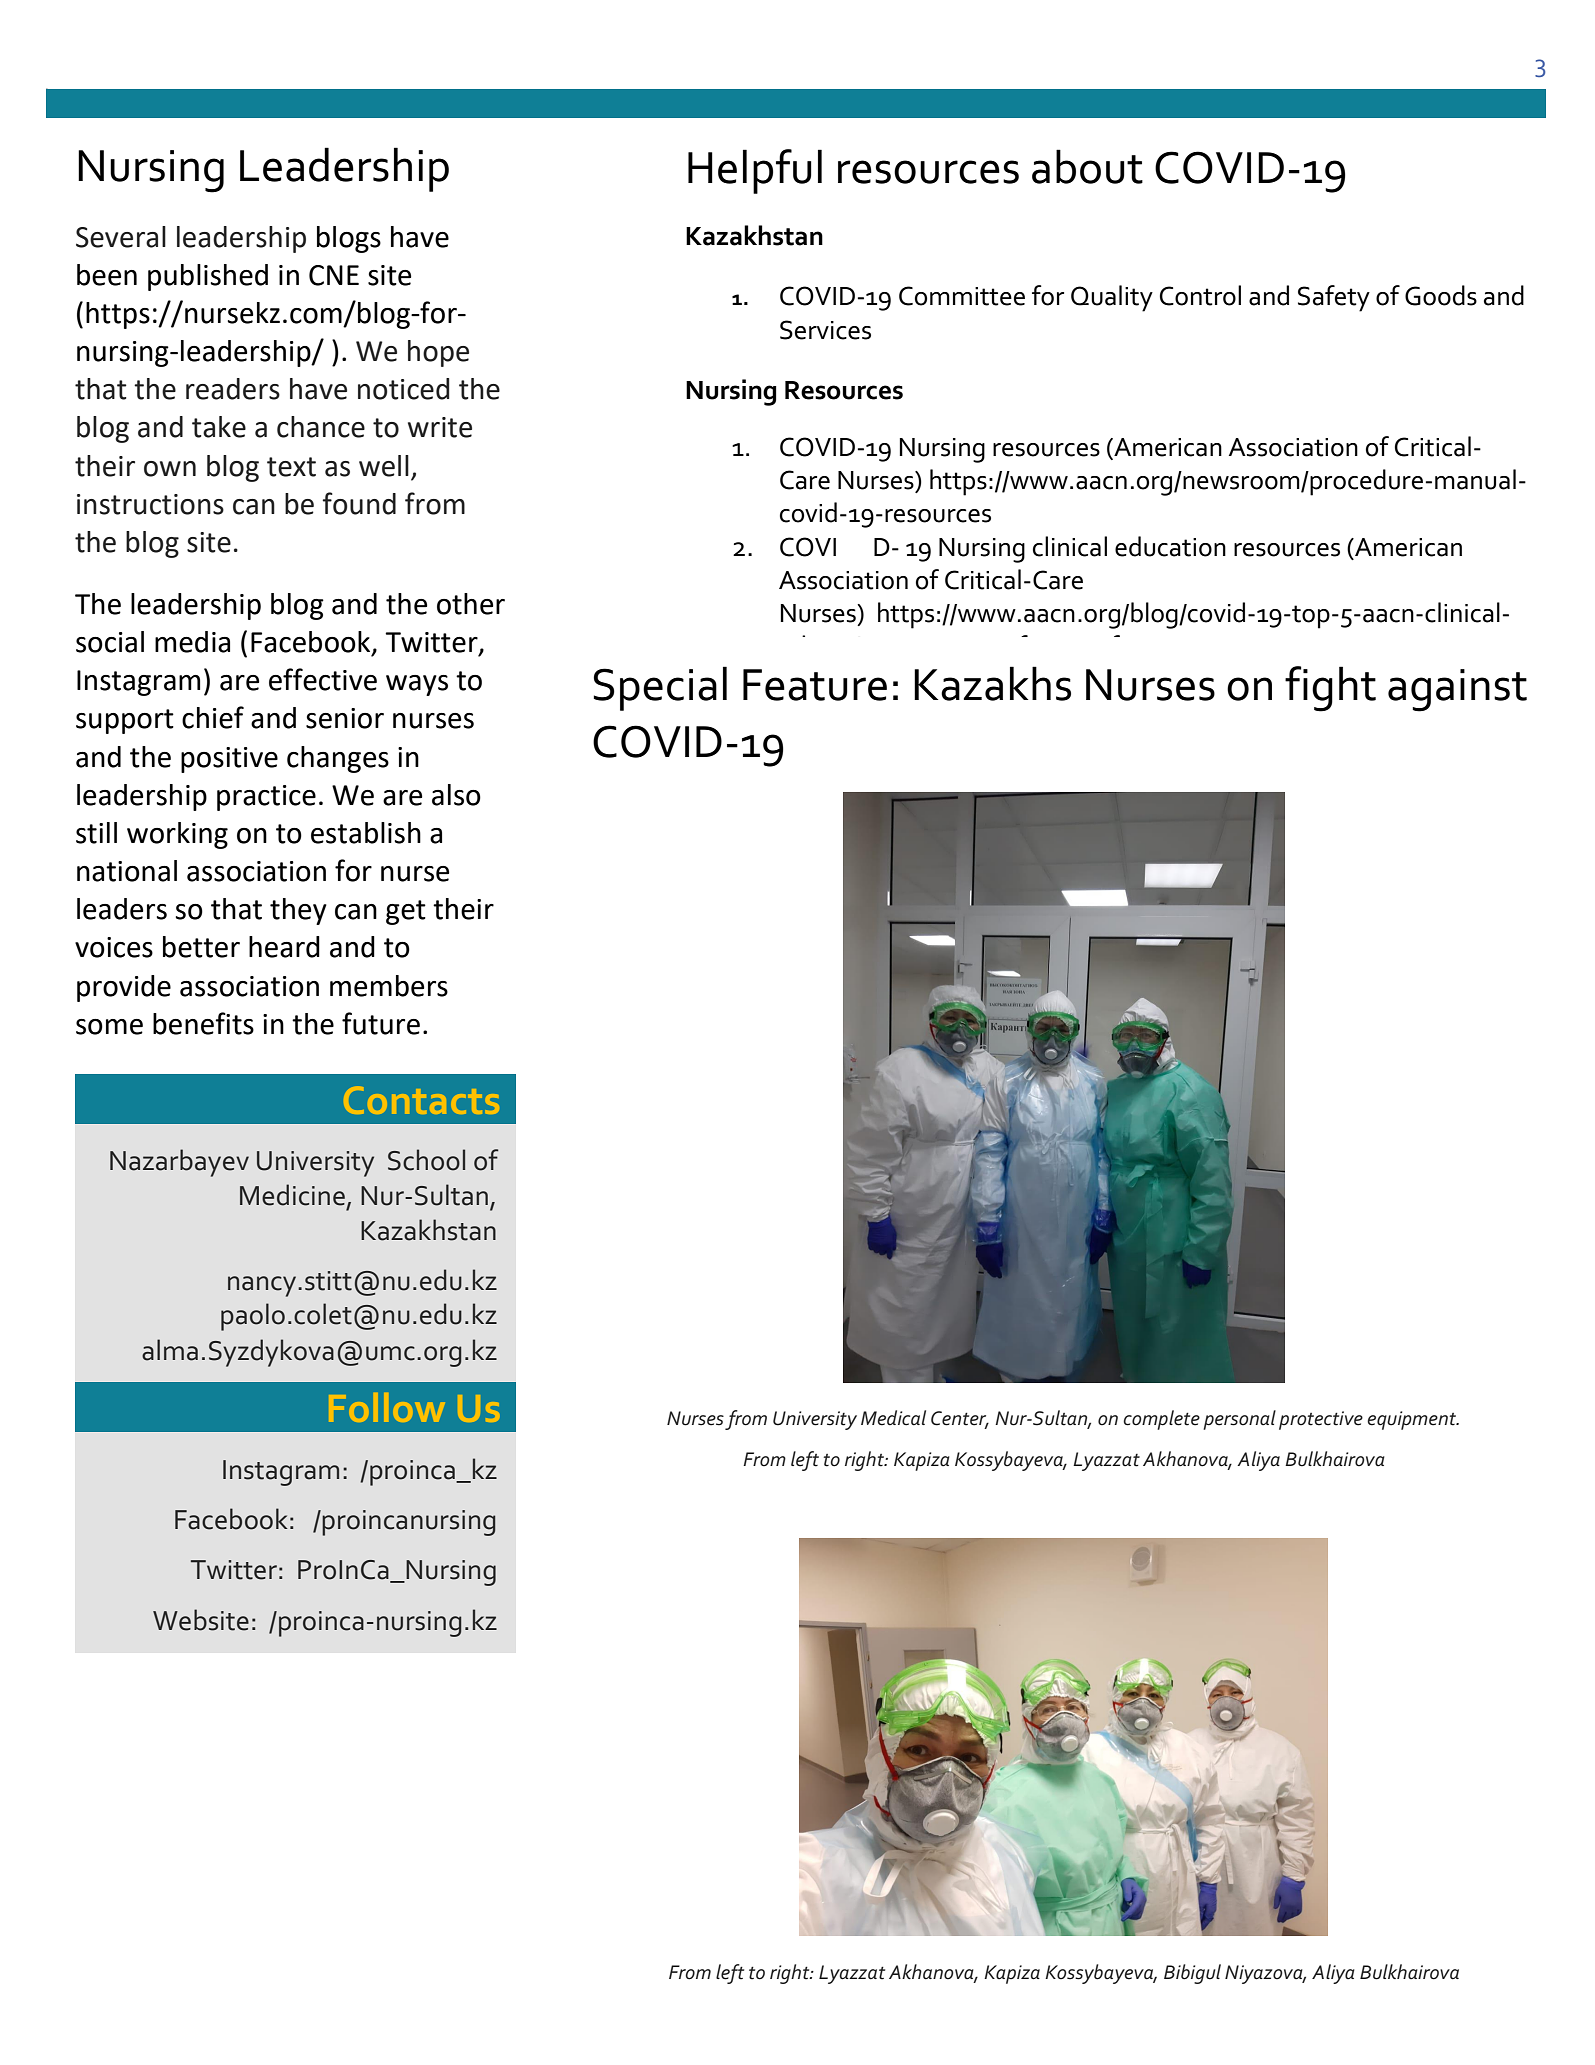 Image resolution: width=1595 pixels, height=2065 pixels. I want to click on Helpful, so click(755, 171).
